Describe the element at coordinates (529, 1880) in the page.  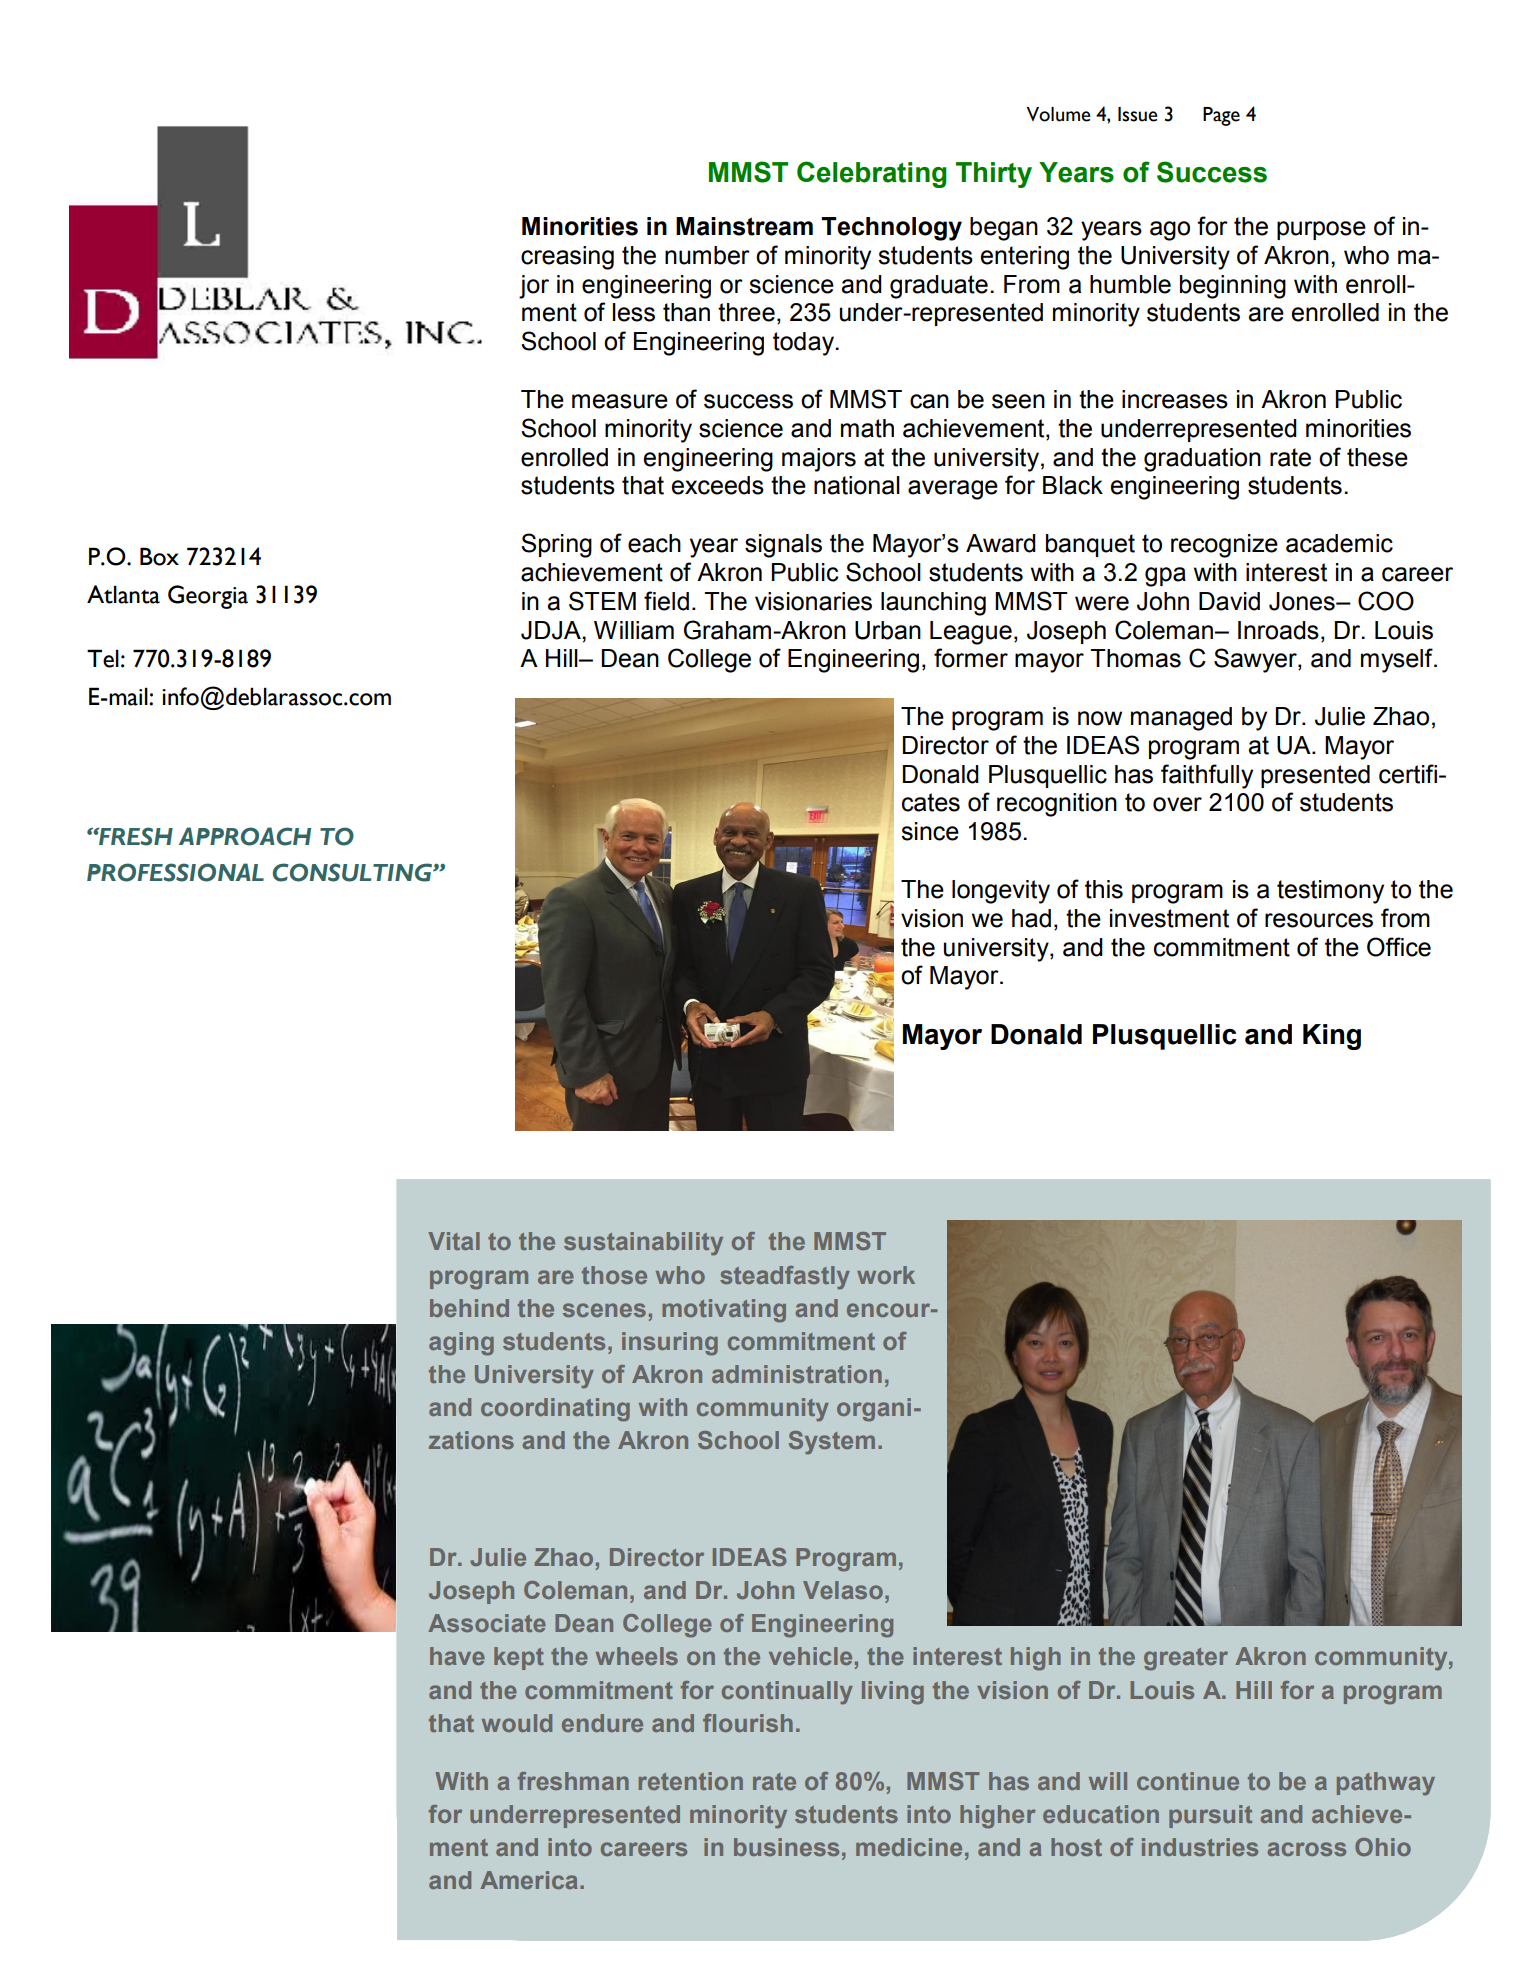
I see `America` at that location.
